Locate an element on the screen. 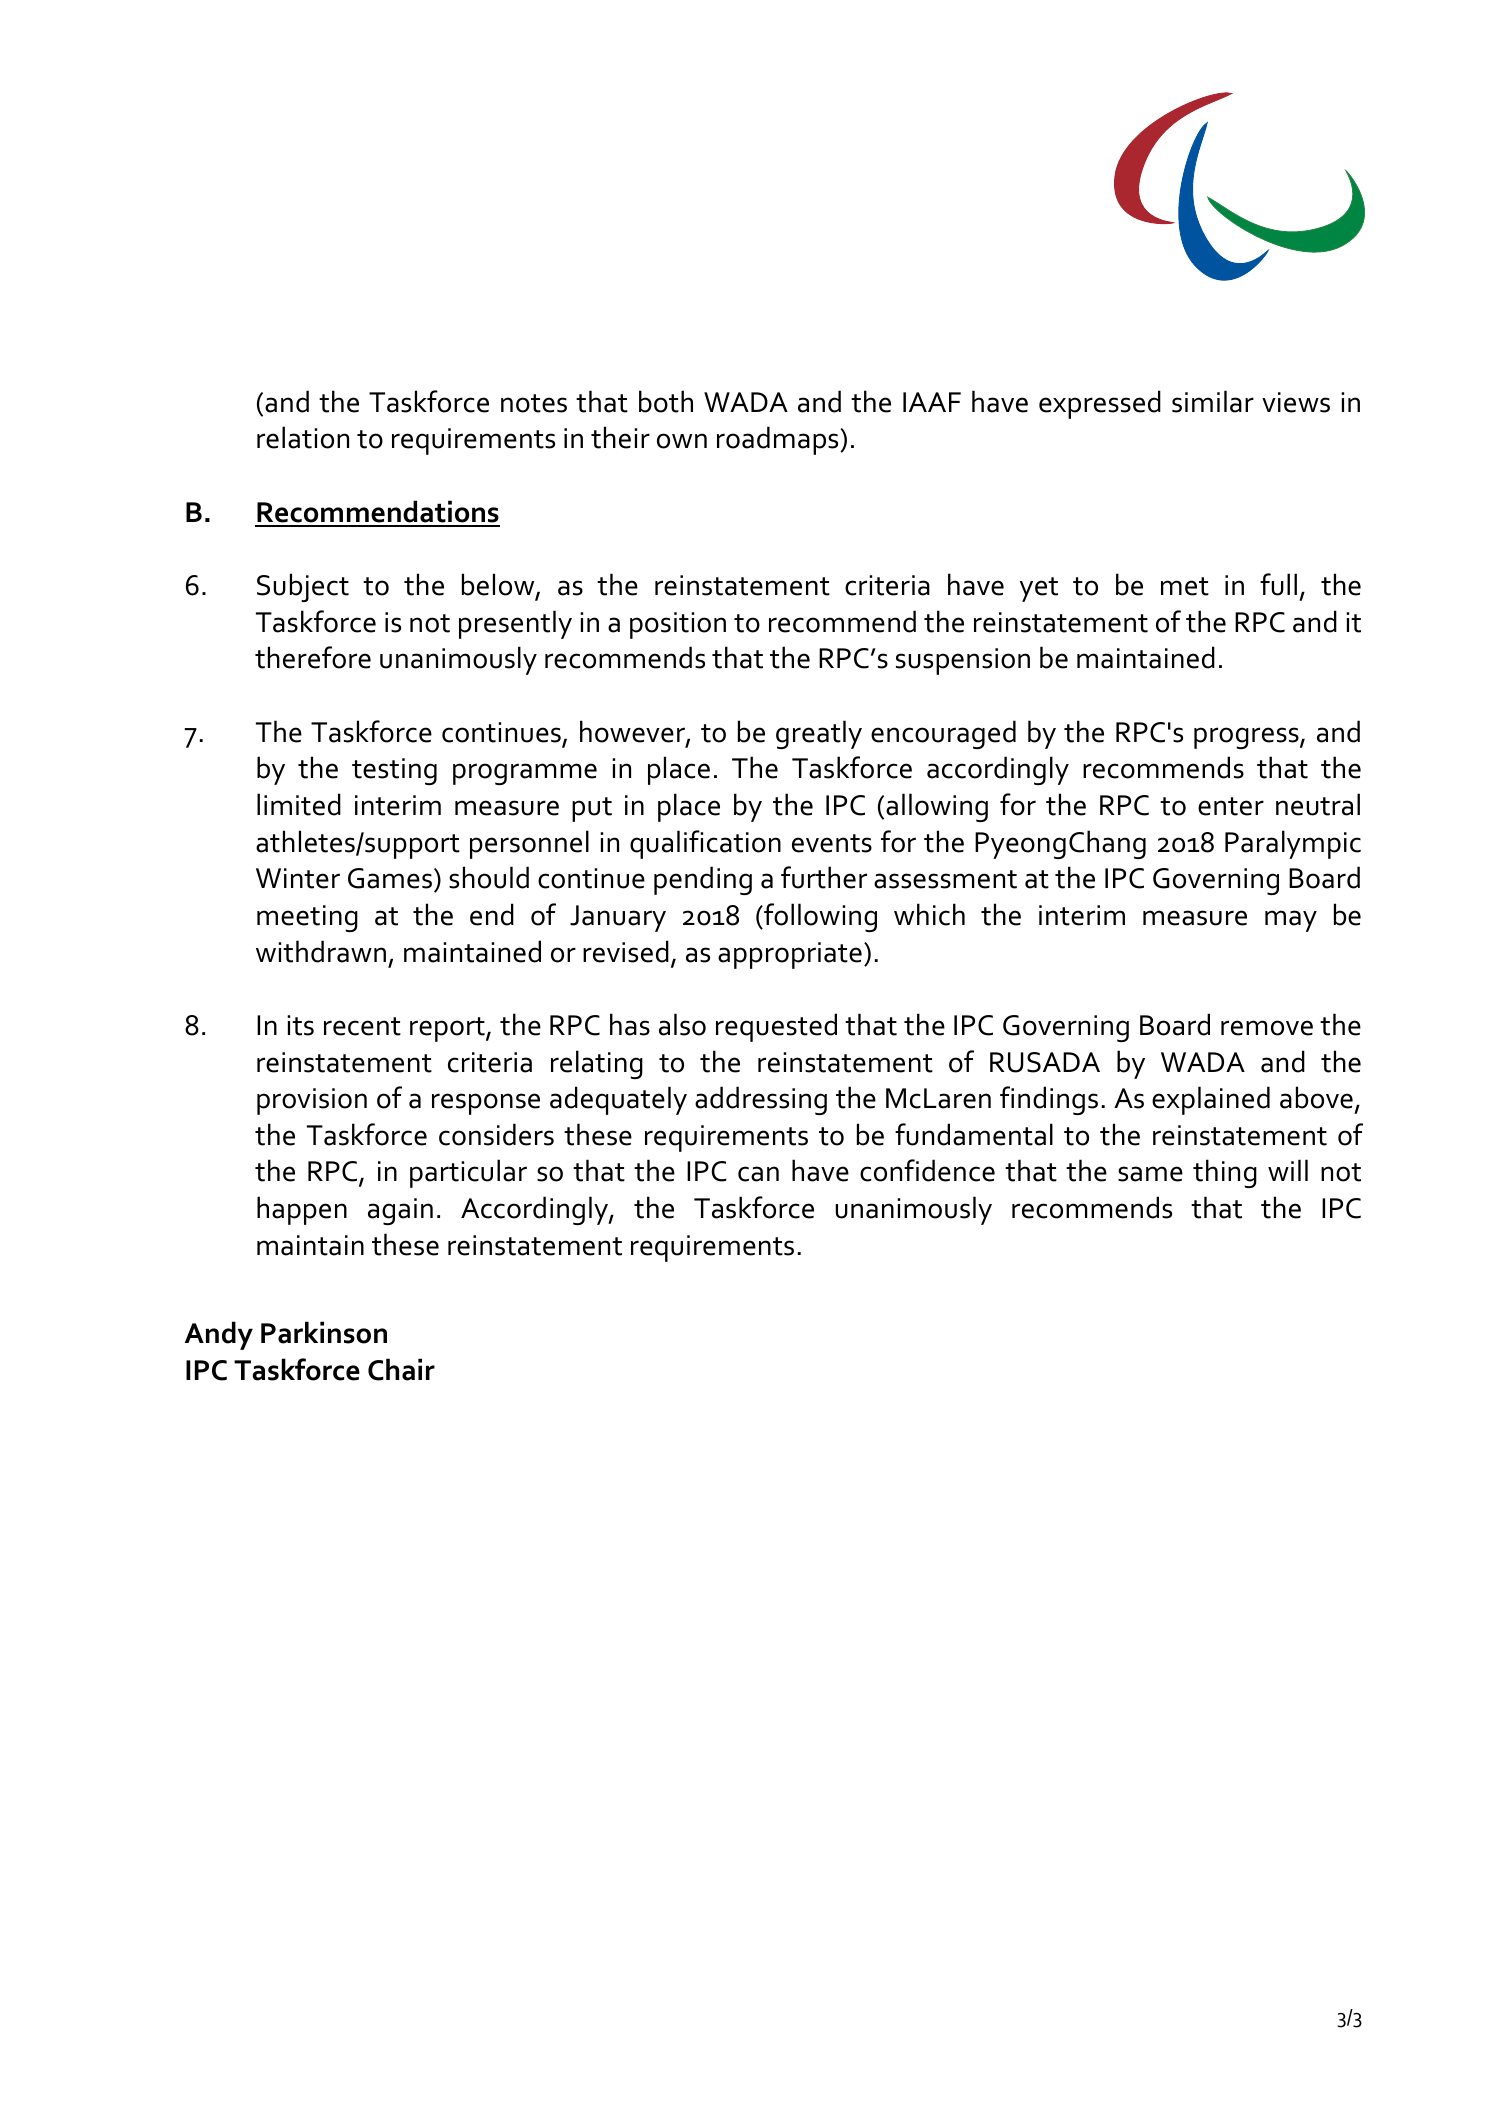 This screenshot has width=1490, height=2107. same is located at coordinates (1150, 1174).
